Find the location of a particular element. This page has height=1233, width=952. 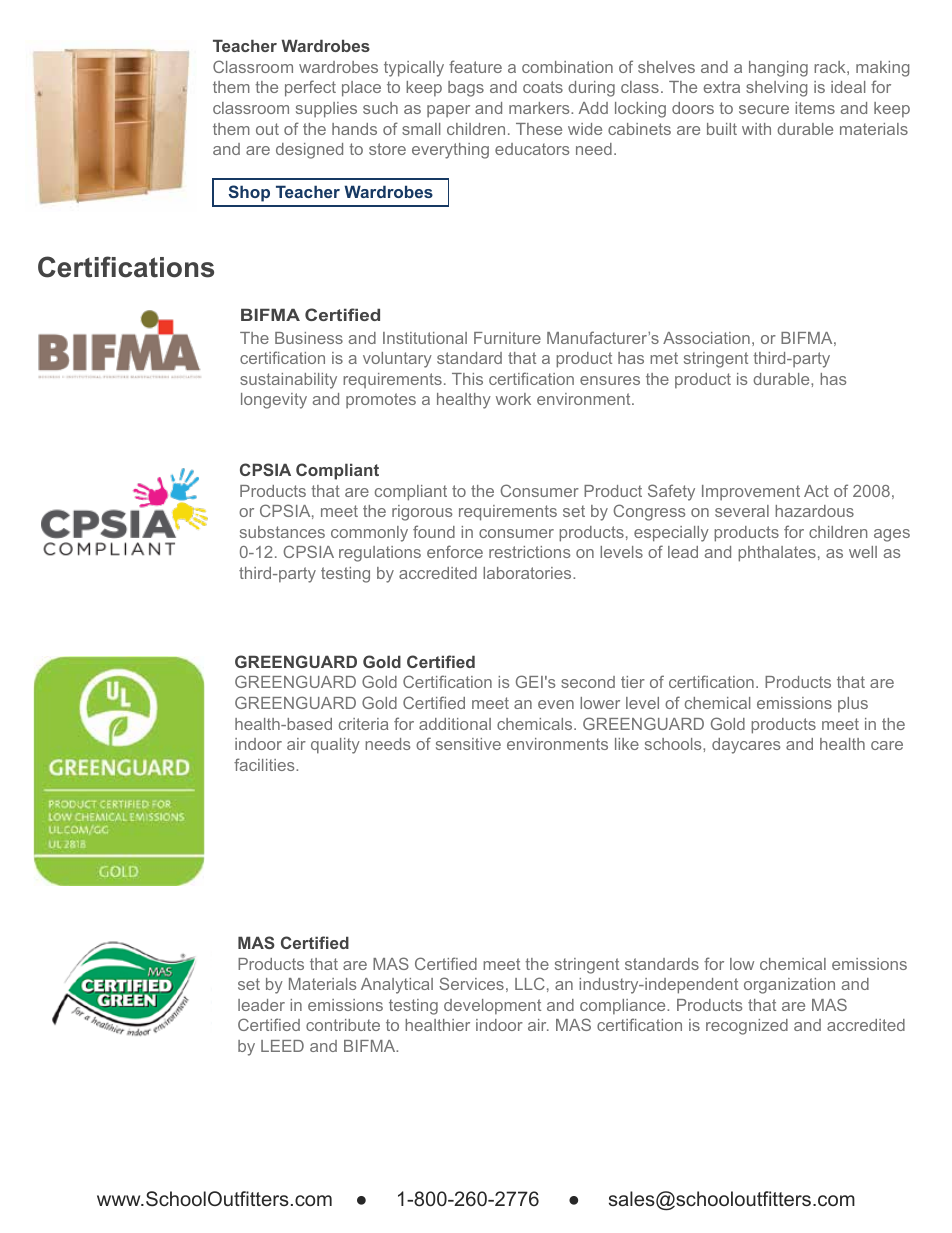

organization is located at coordinates (789, 986).
